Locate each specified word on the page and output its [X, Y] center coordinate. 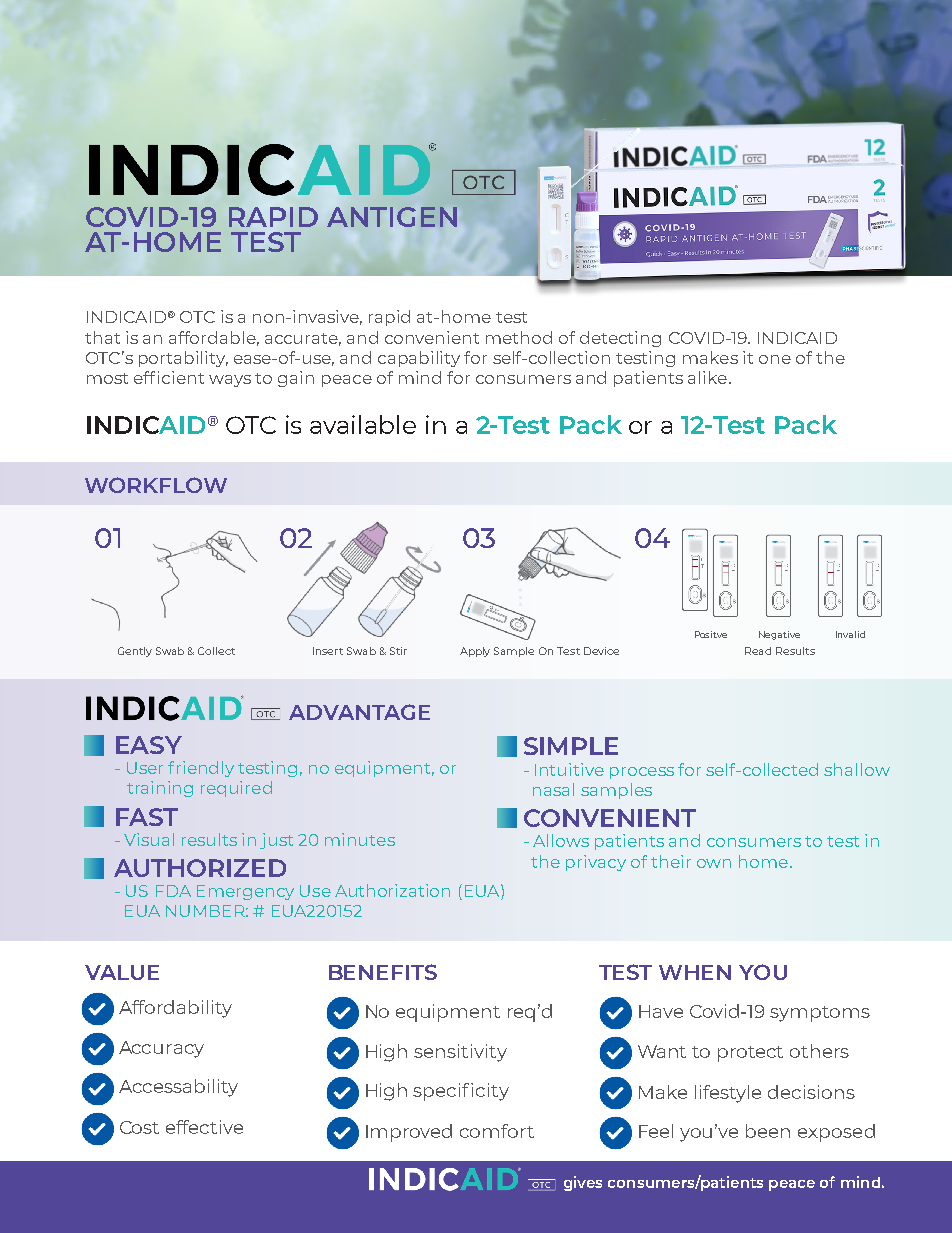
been [768, 1131]
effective [204, 1127]
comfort [497, 1131]
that [102, 337]
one [775, 359]
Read [758, 651]
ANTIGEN [392, 217]
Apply [475, 652]
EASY [149, 745]
